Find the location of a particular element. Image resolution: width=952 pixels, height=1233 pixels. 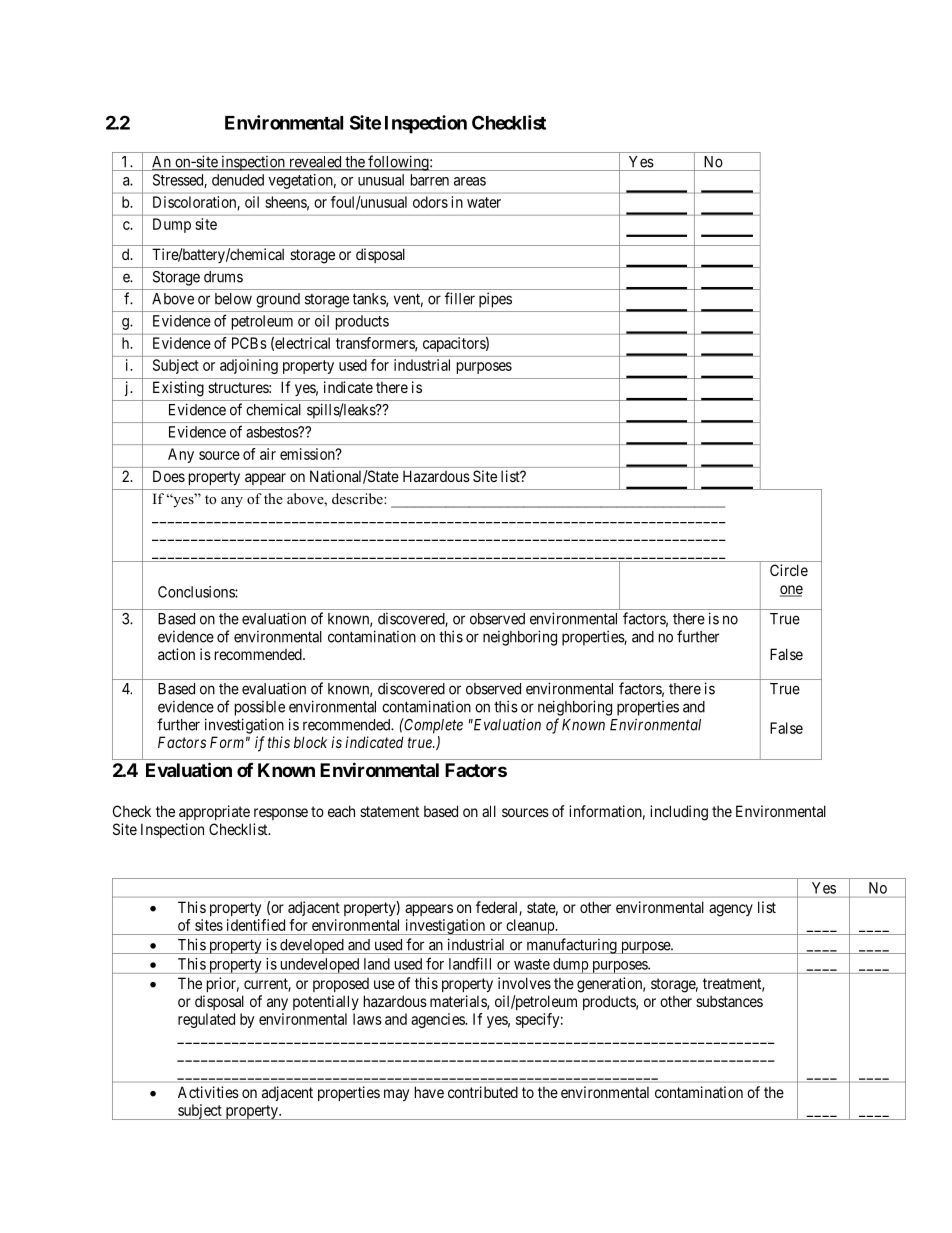

water is located at coordinates (484, 202).
